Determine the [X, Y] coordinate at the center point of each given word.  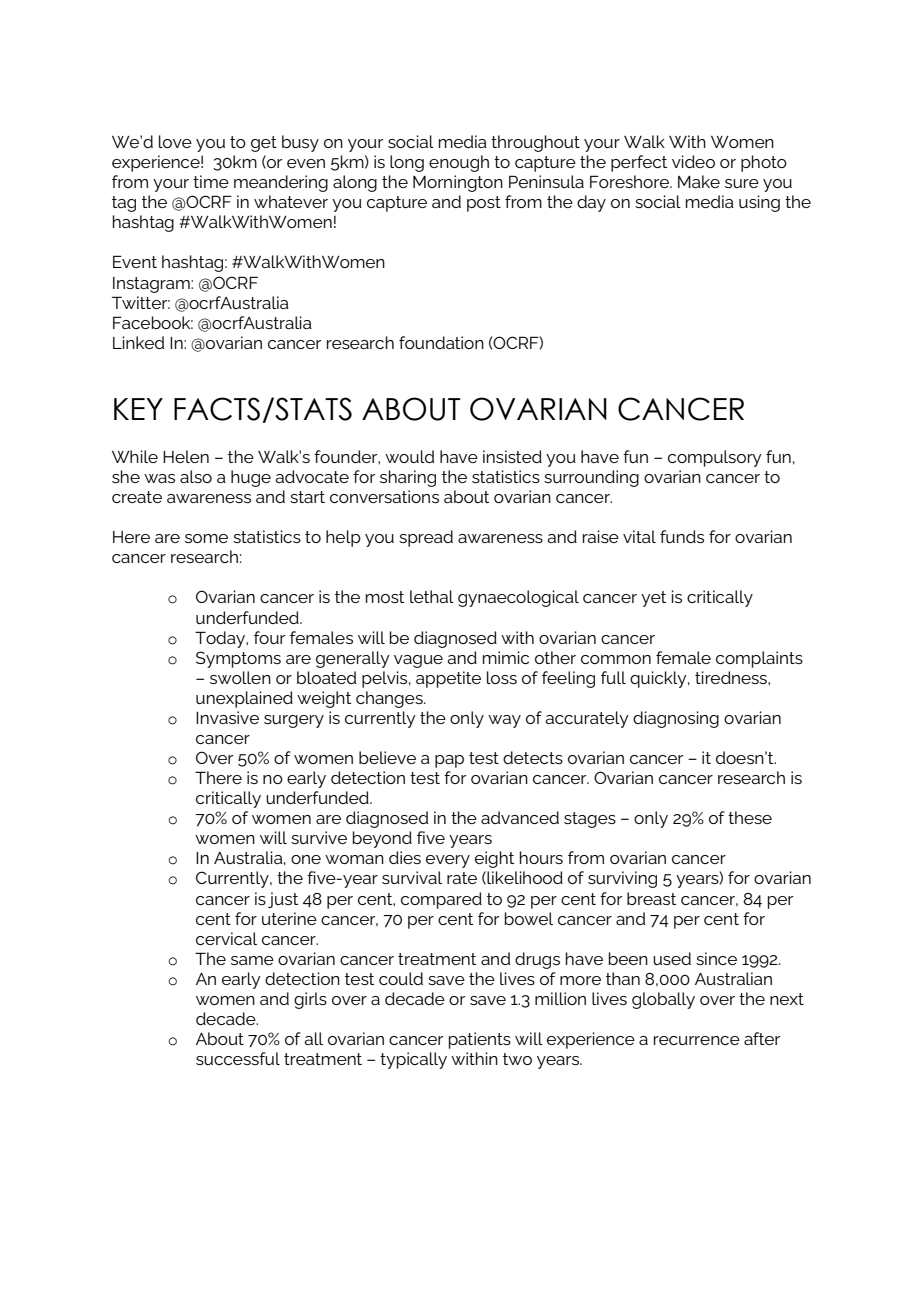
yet [653, 599]
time [211, 181]
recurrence [697, 1040]
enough [459, 163]
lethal [432, 596]
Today [221, 639]
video [693, 161]
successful [238, 1058]
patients [480, 1040]
